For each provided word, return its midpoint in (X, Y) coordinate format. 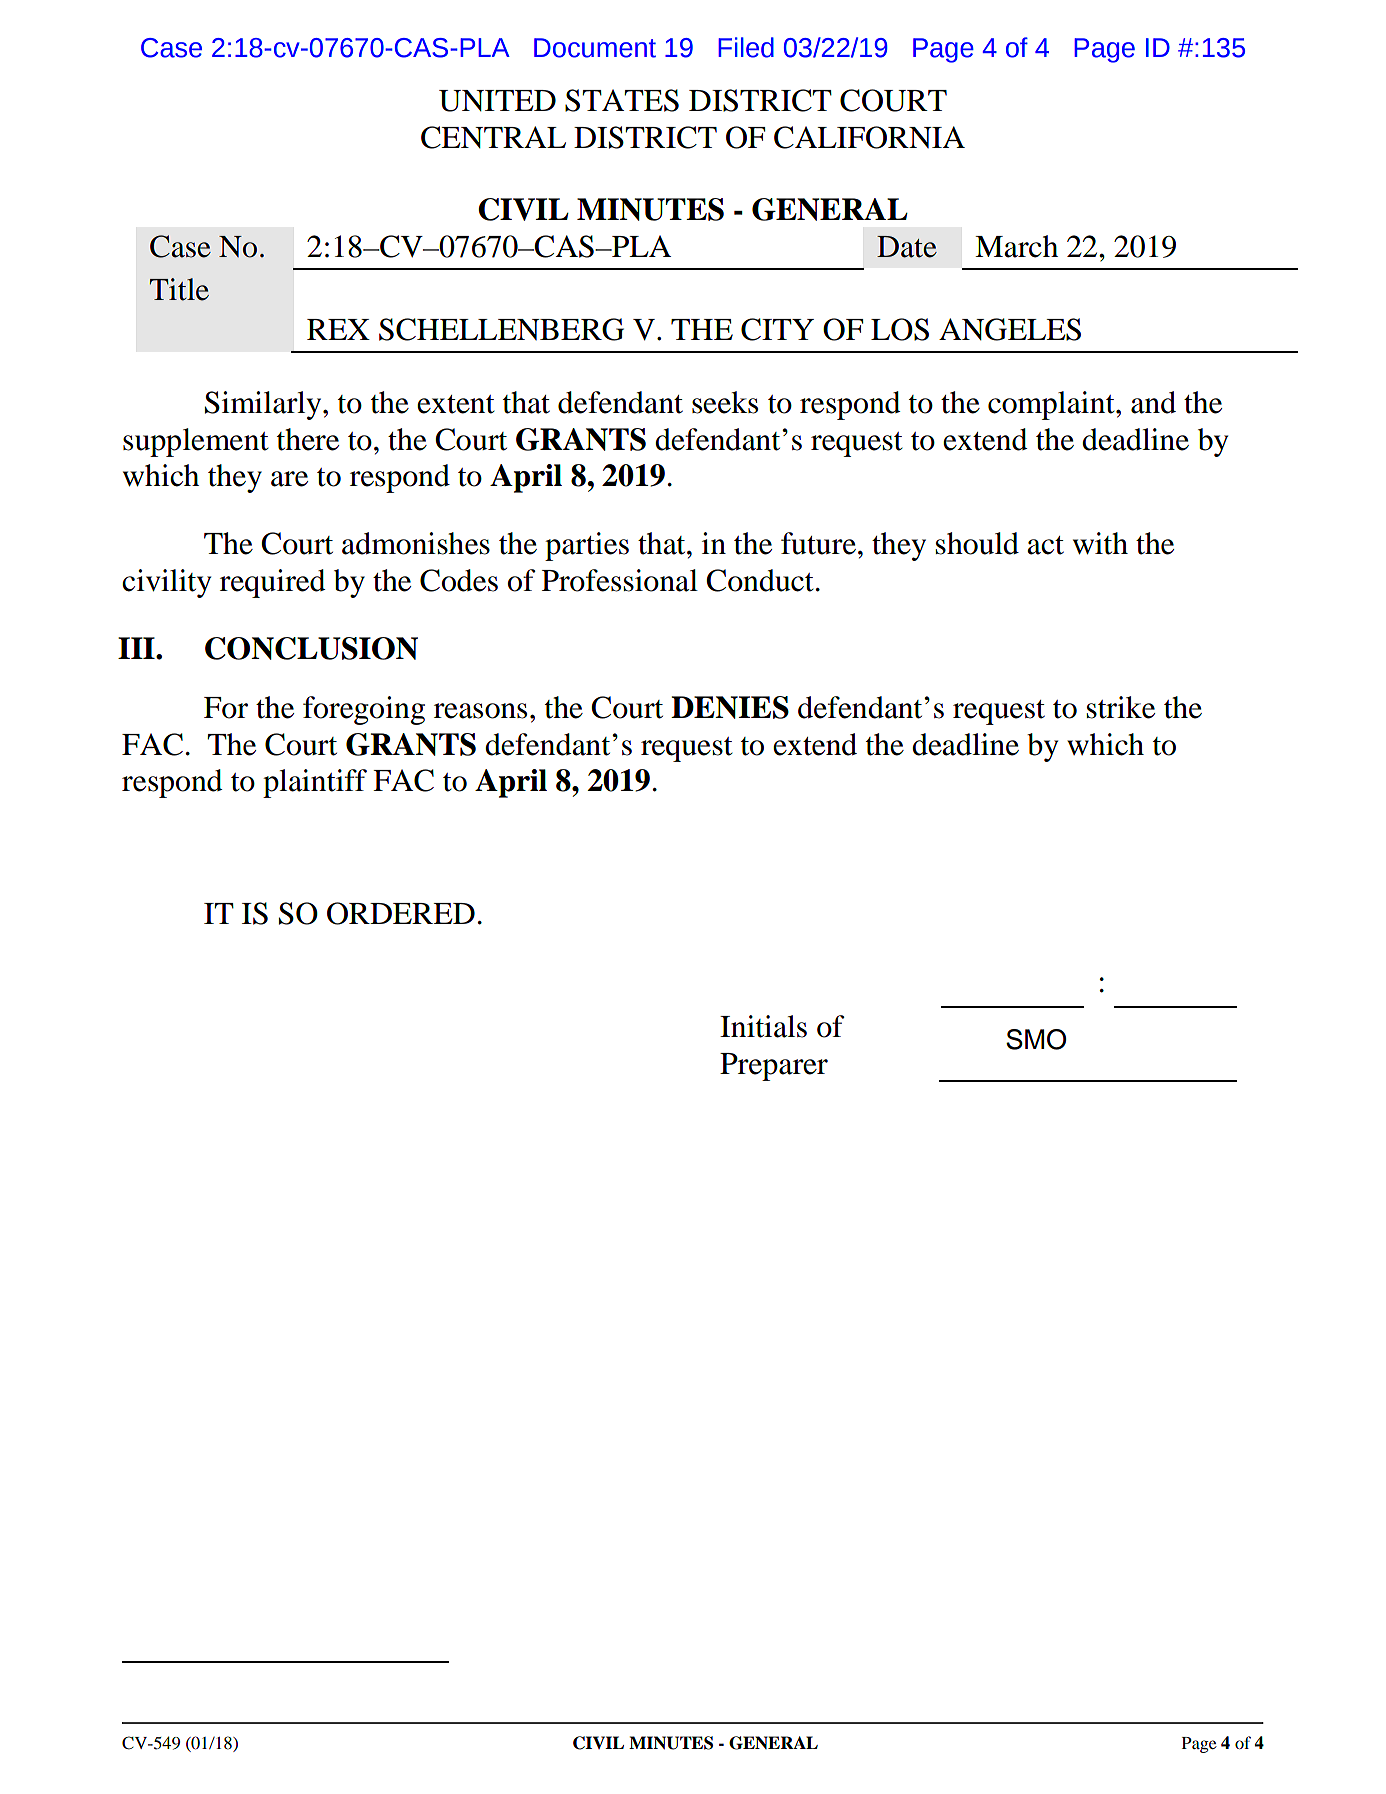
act (1045, 545)
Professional (620, 580)
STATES (622, 100)
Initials (763, 1026)
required (273, 583)
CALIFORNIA (869, 137)
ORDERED (401, 913)
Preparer (774, 1067)
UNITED (497, 101)
